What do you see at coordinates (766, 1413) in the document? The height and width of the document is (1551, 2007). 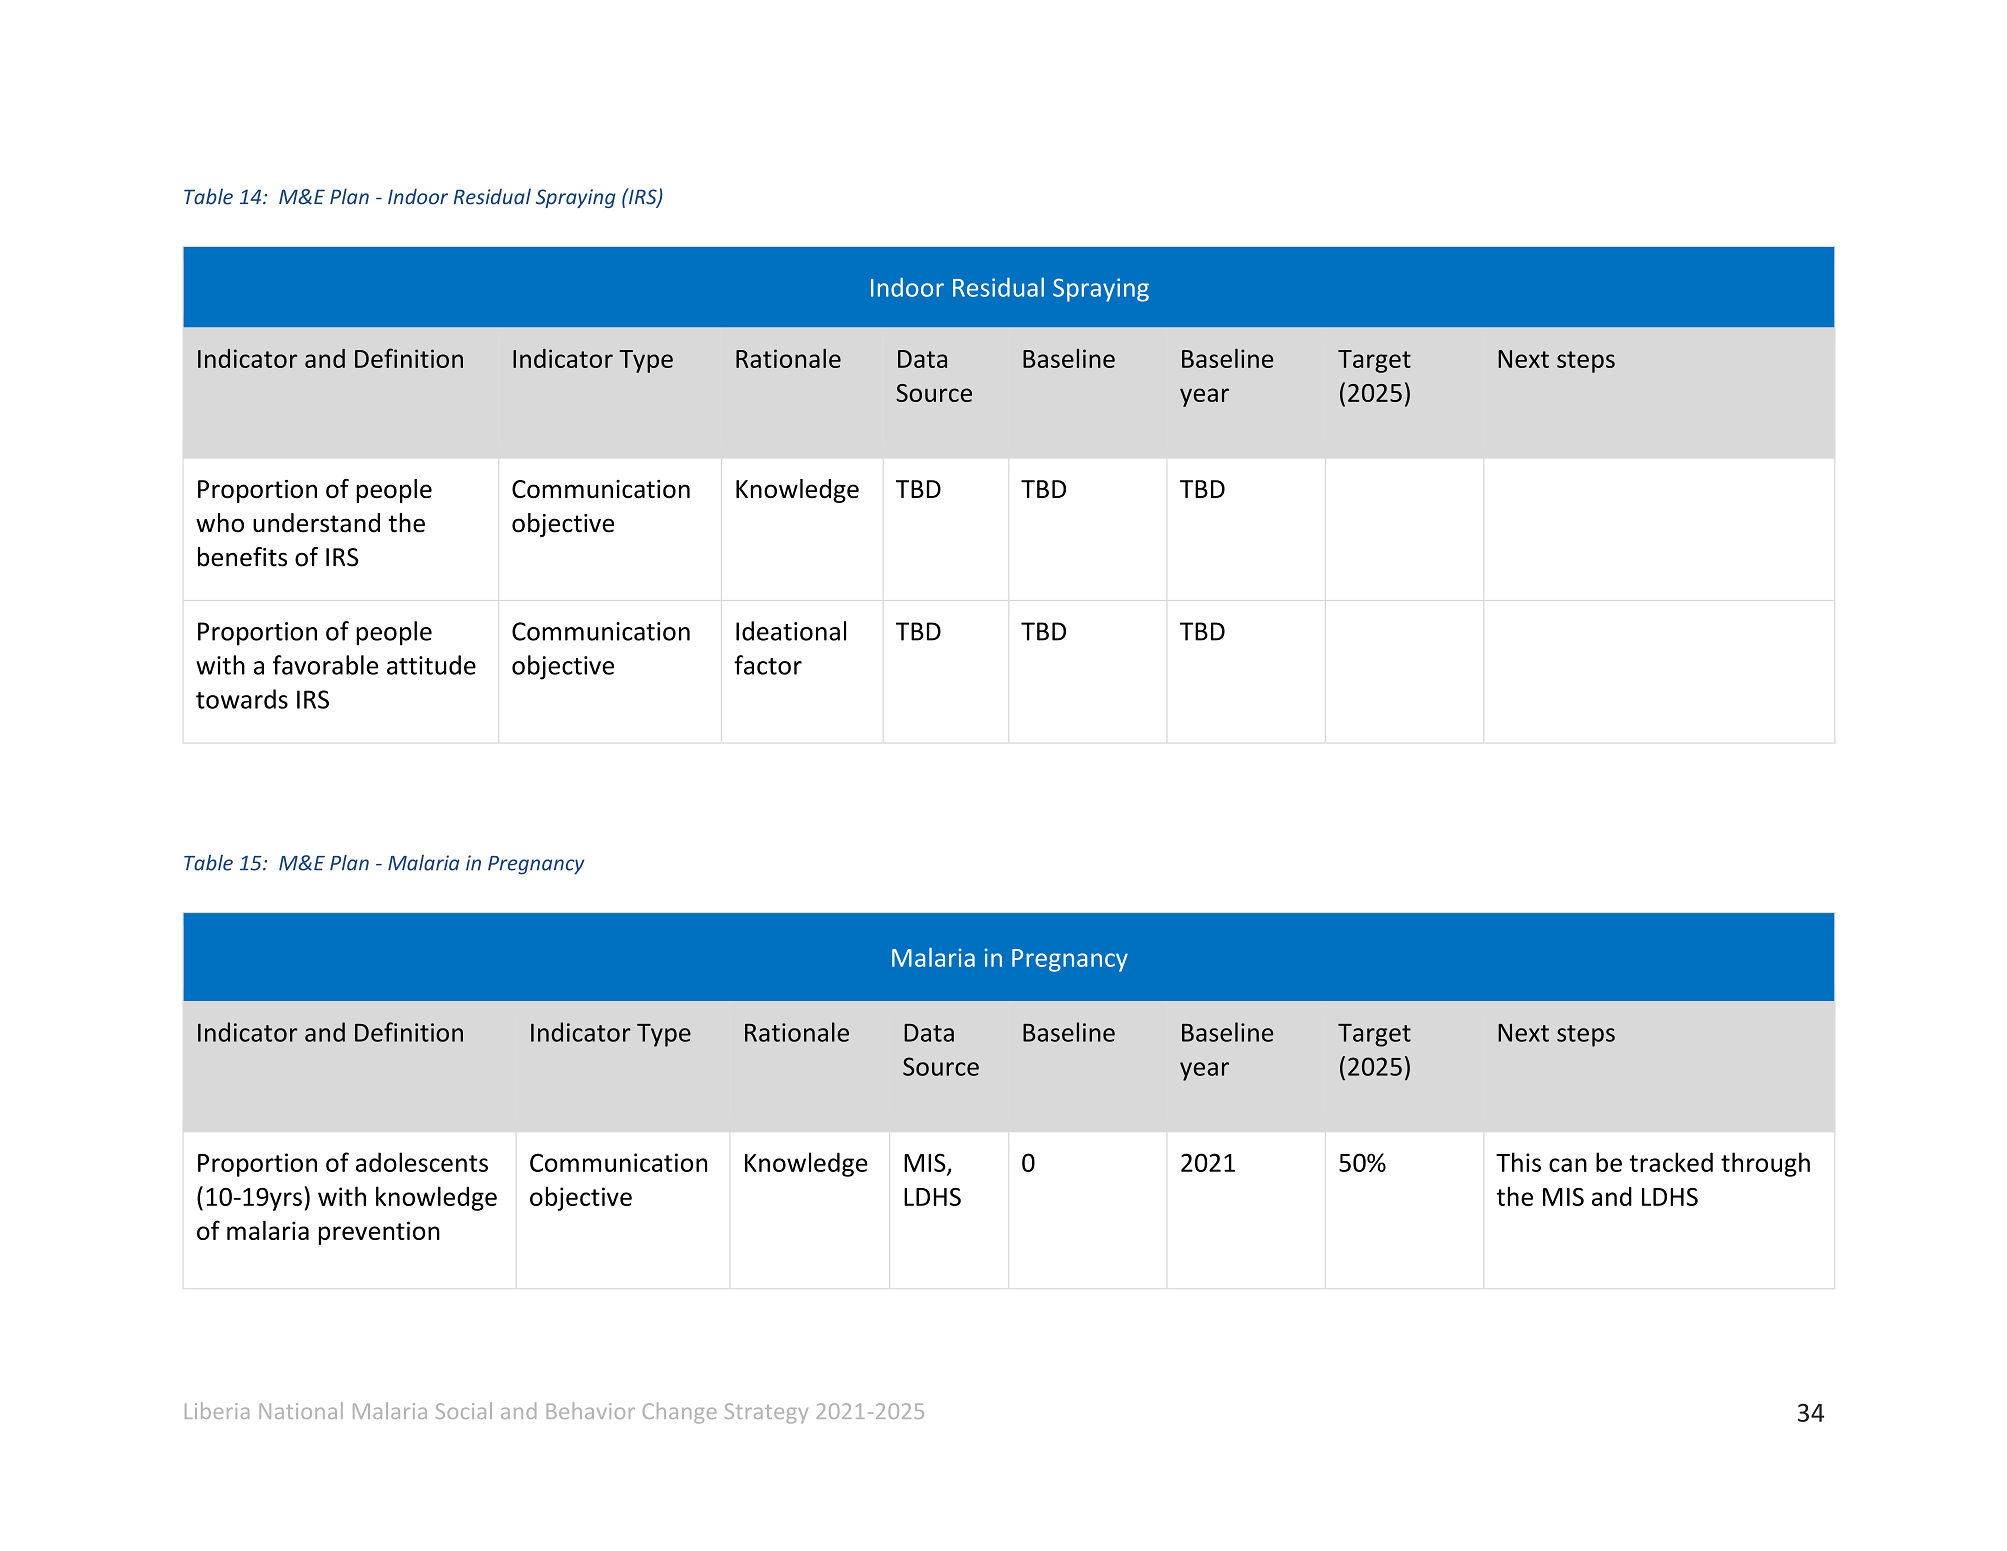 I see `Strategy` at bounding box center [766, 1413].
